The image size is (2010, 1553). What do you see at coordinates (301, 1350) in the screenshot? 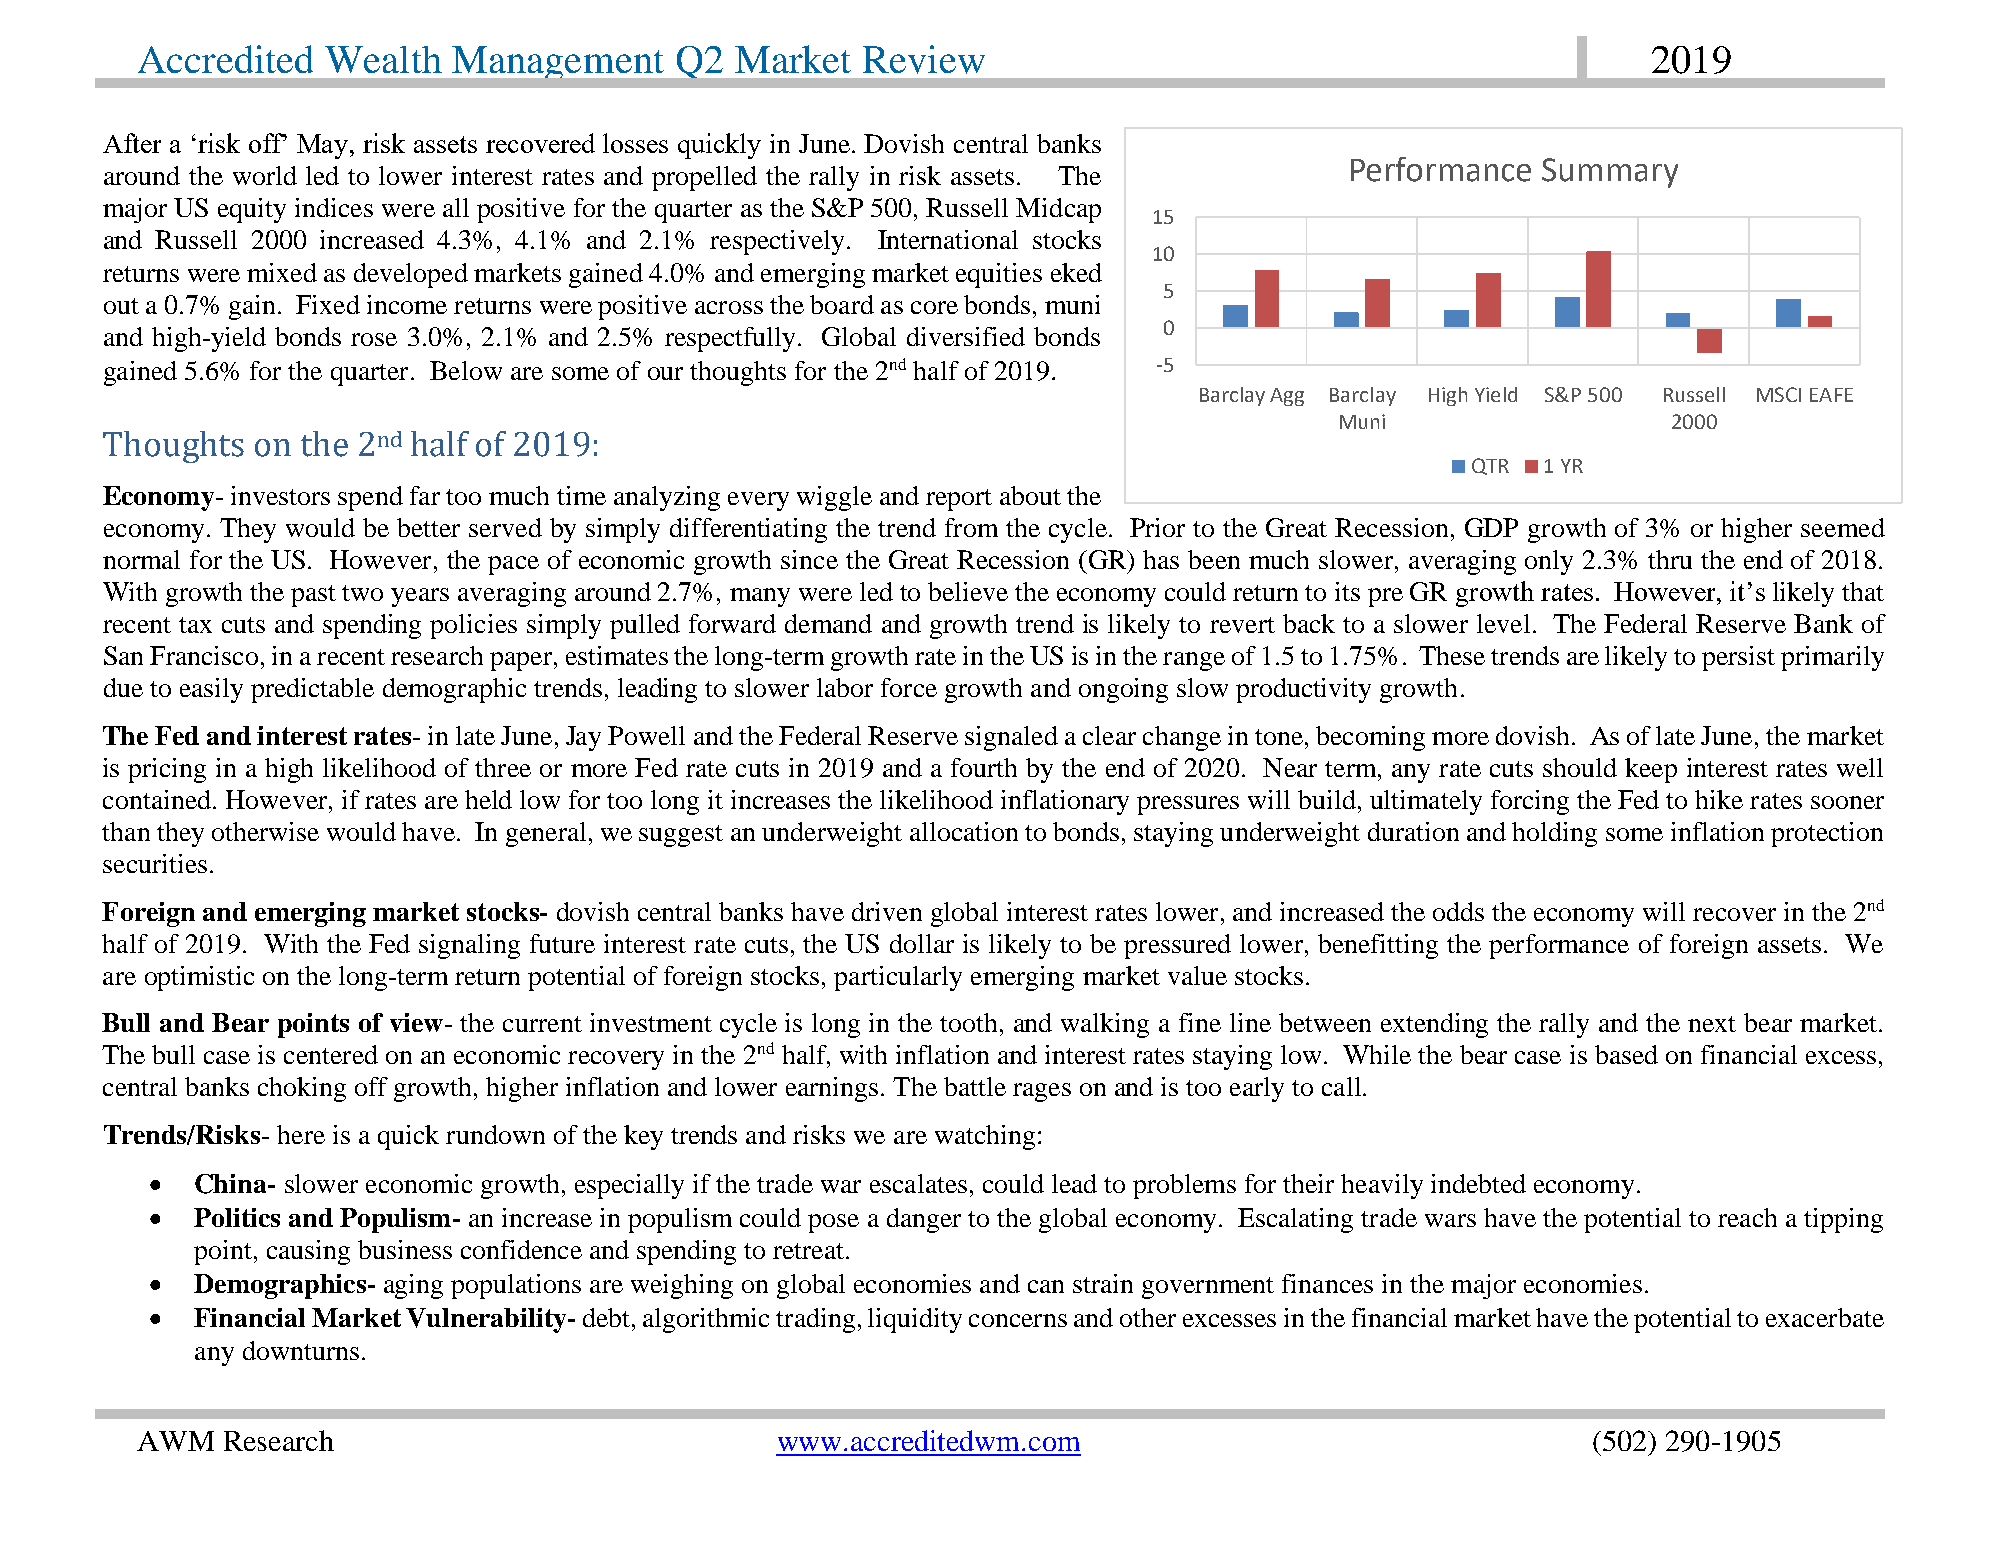
I see `downturns` at bounding box center [301, 1350].
